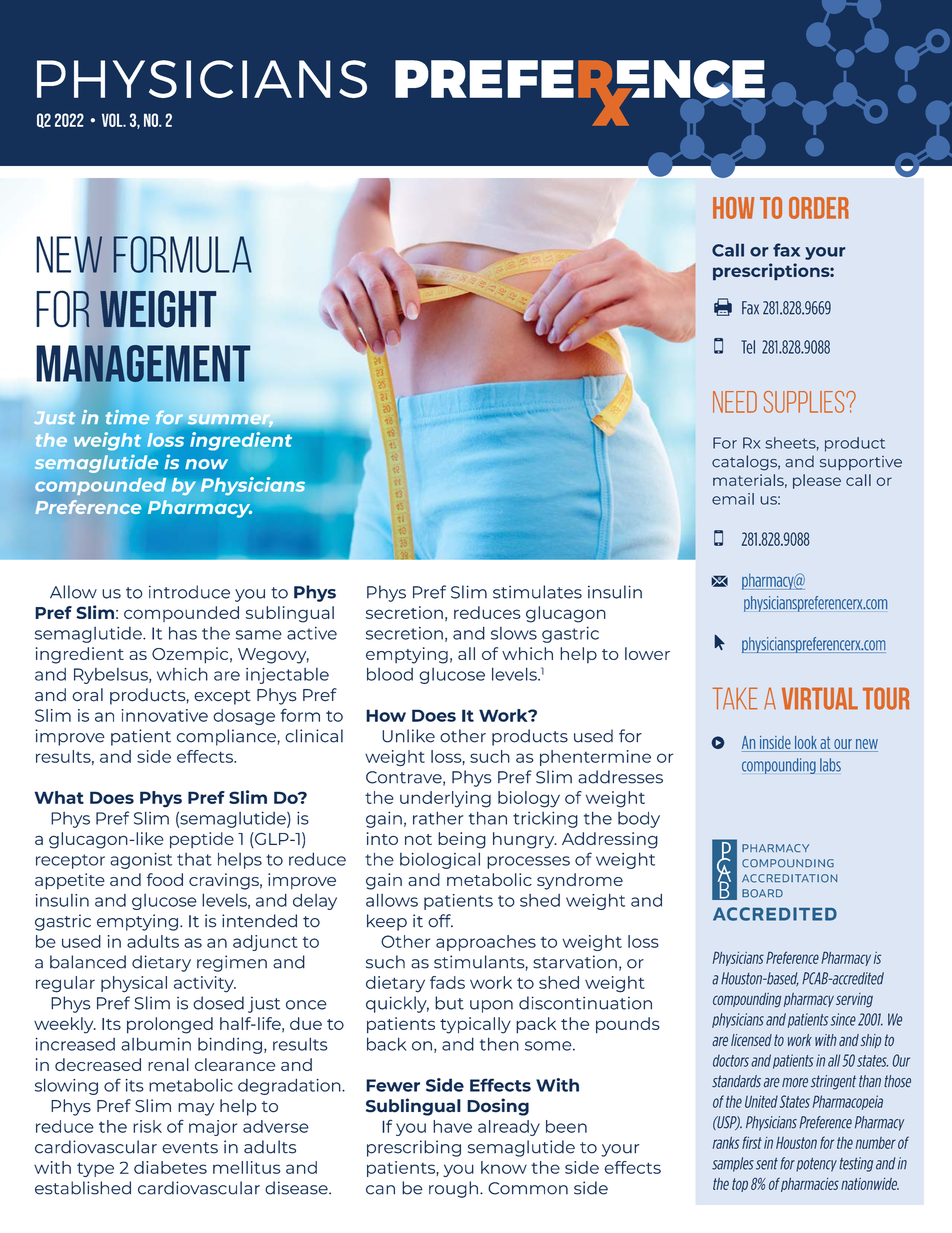  Describe the element at coordinates (748, 347) in the document. I see `Tel` at that location.
